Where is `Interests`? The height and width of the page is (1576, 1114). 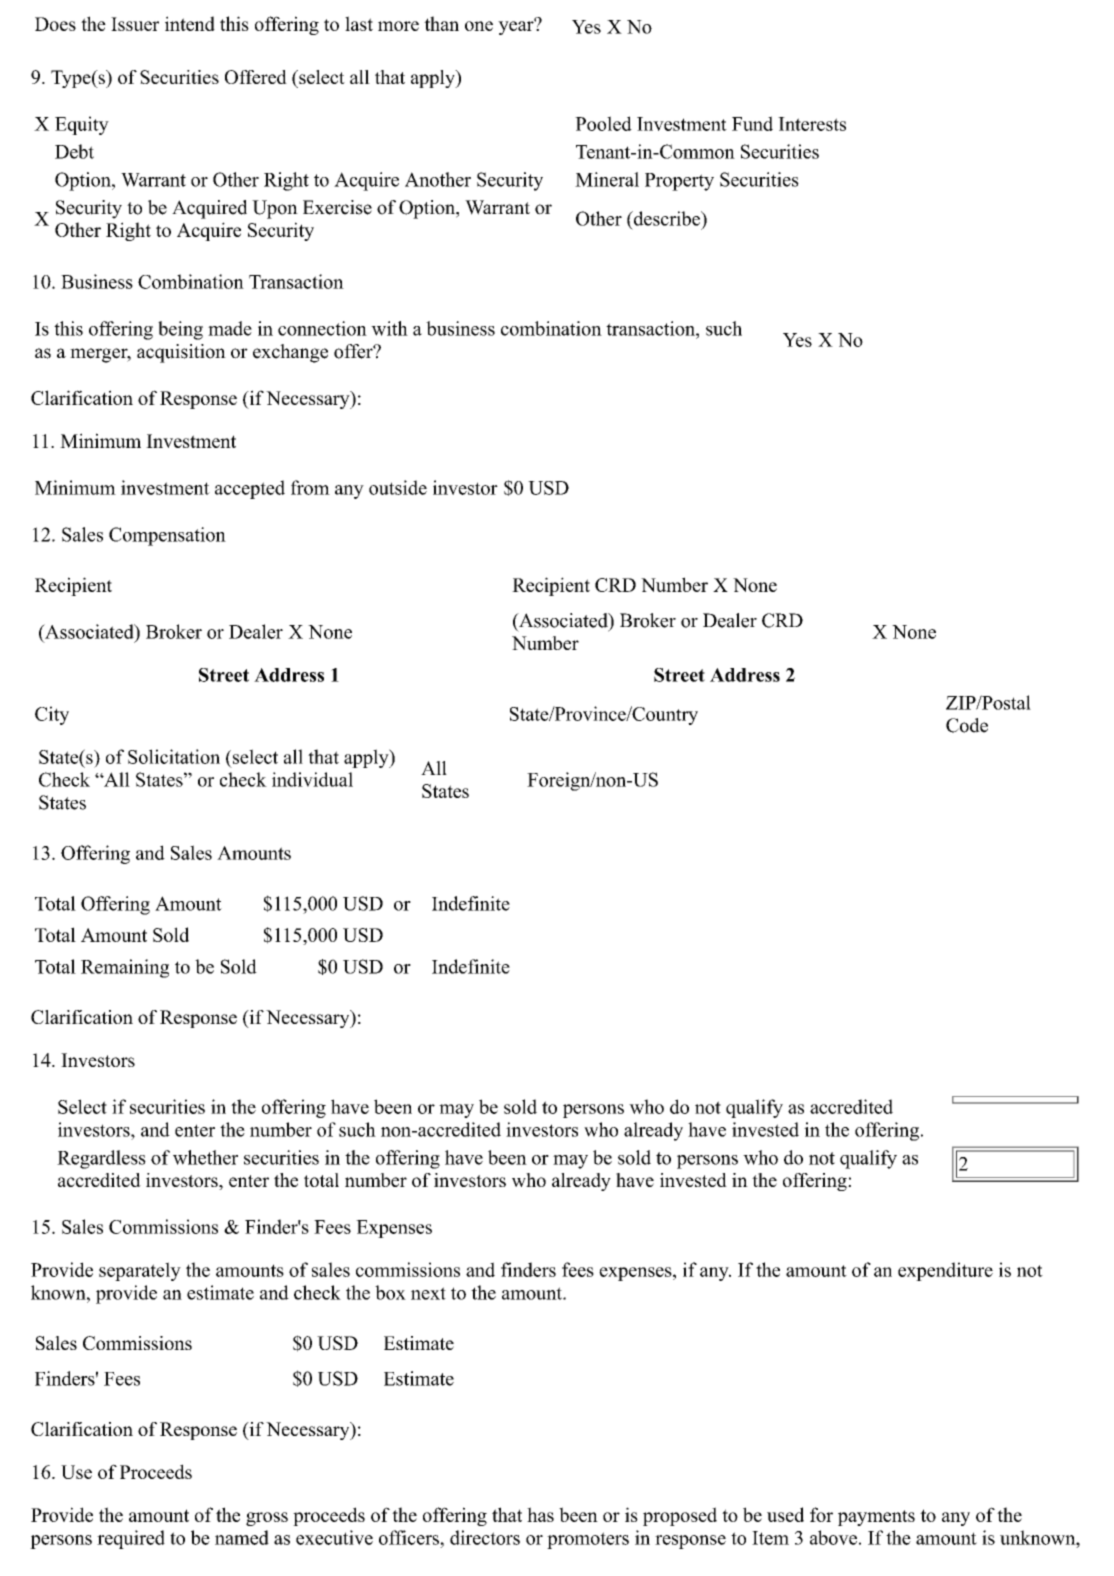 Interests is located at coordinates (812, 124).
